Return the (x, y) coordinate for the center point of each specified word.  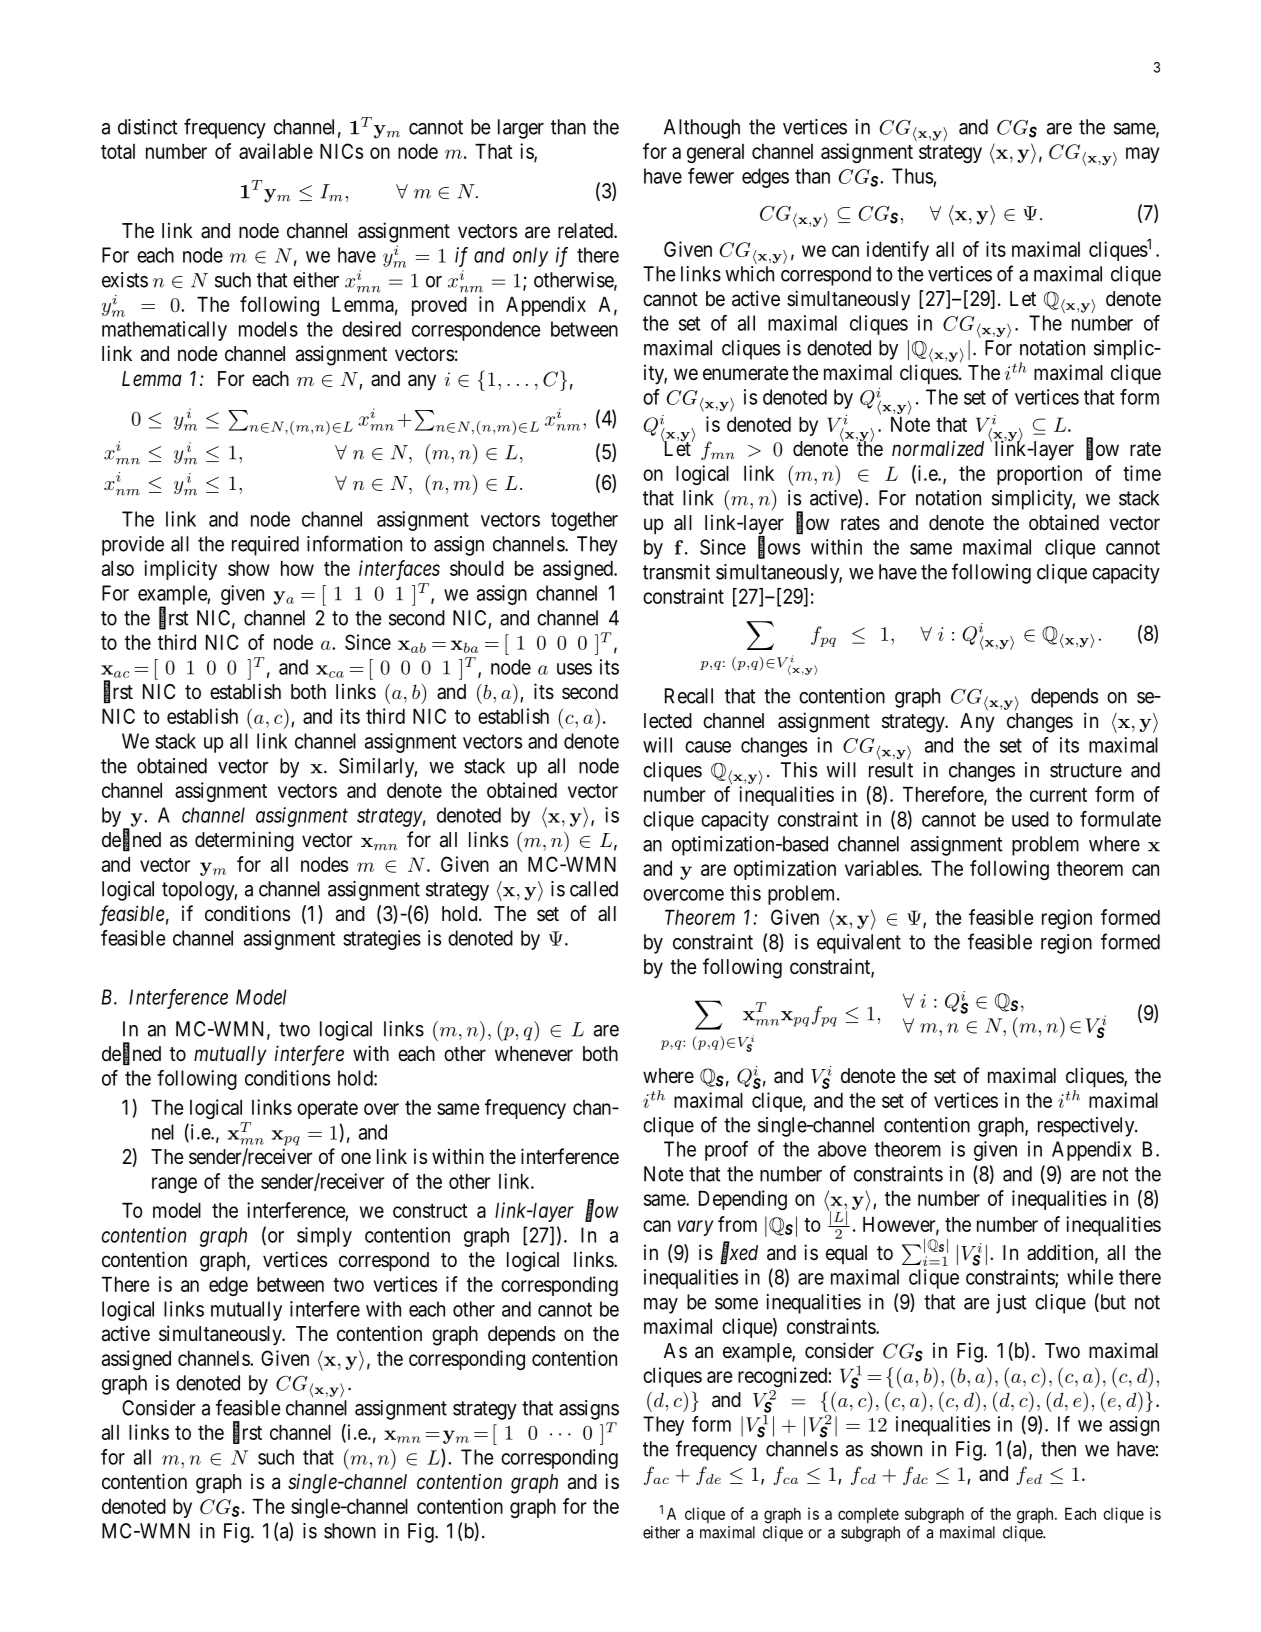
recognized (783, 1377)
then (1058, 1449)
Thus (912, 176)
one (356, 1158)
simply (324, 1237)
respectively (1087, 1127)
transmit (676, 572)
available (276, 151)
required (265, 546)
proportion (1039, 475)
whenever (534, 1054)
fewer (711, 176)
